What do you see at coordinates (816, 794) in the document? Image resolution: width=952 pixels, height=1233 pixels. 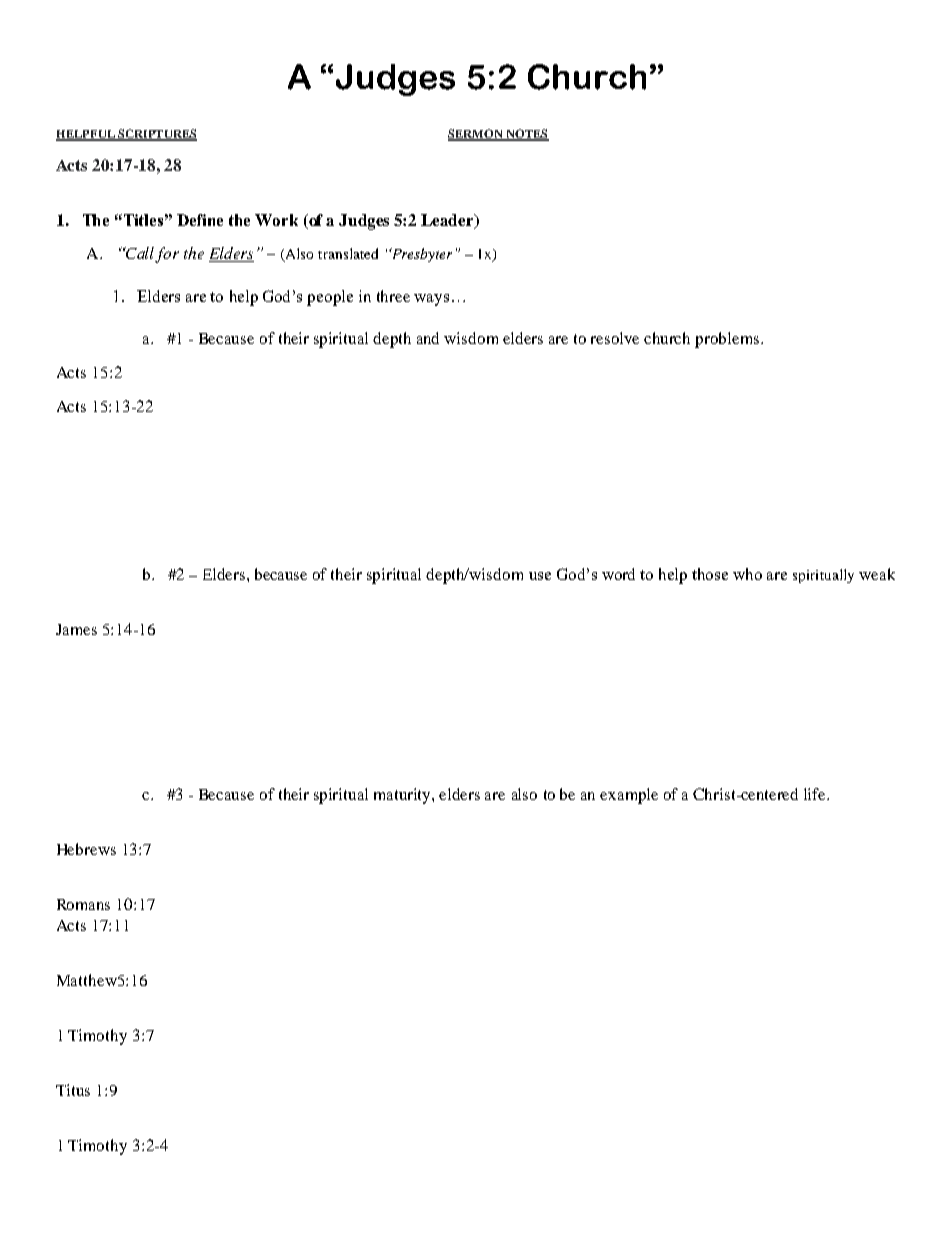 I see `life` at bounding box center [816, 794].
